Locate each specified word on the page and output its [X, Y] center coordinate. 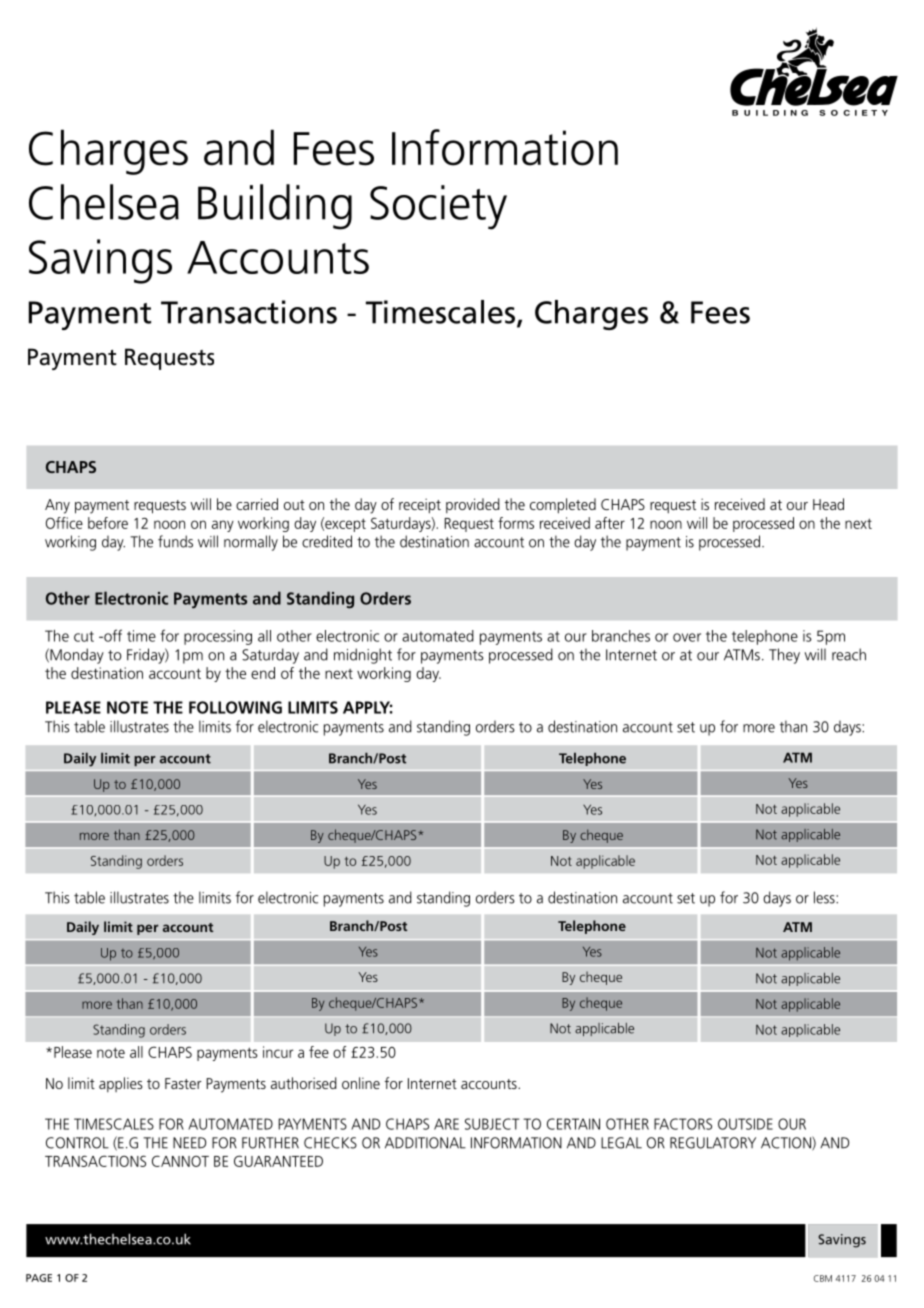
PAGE [39, 1278]
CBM [823, 1278]
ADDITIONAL [425, 1143]
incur [278, 1052]
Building [275, 207]
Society [438, 207]
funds [175, 541]
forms [516, 523]
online [361, 1083]
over [687, 637]
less [825, 897]
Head [828, 504]
